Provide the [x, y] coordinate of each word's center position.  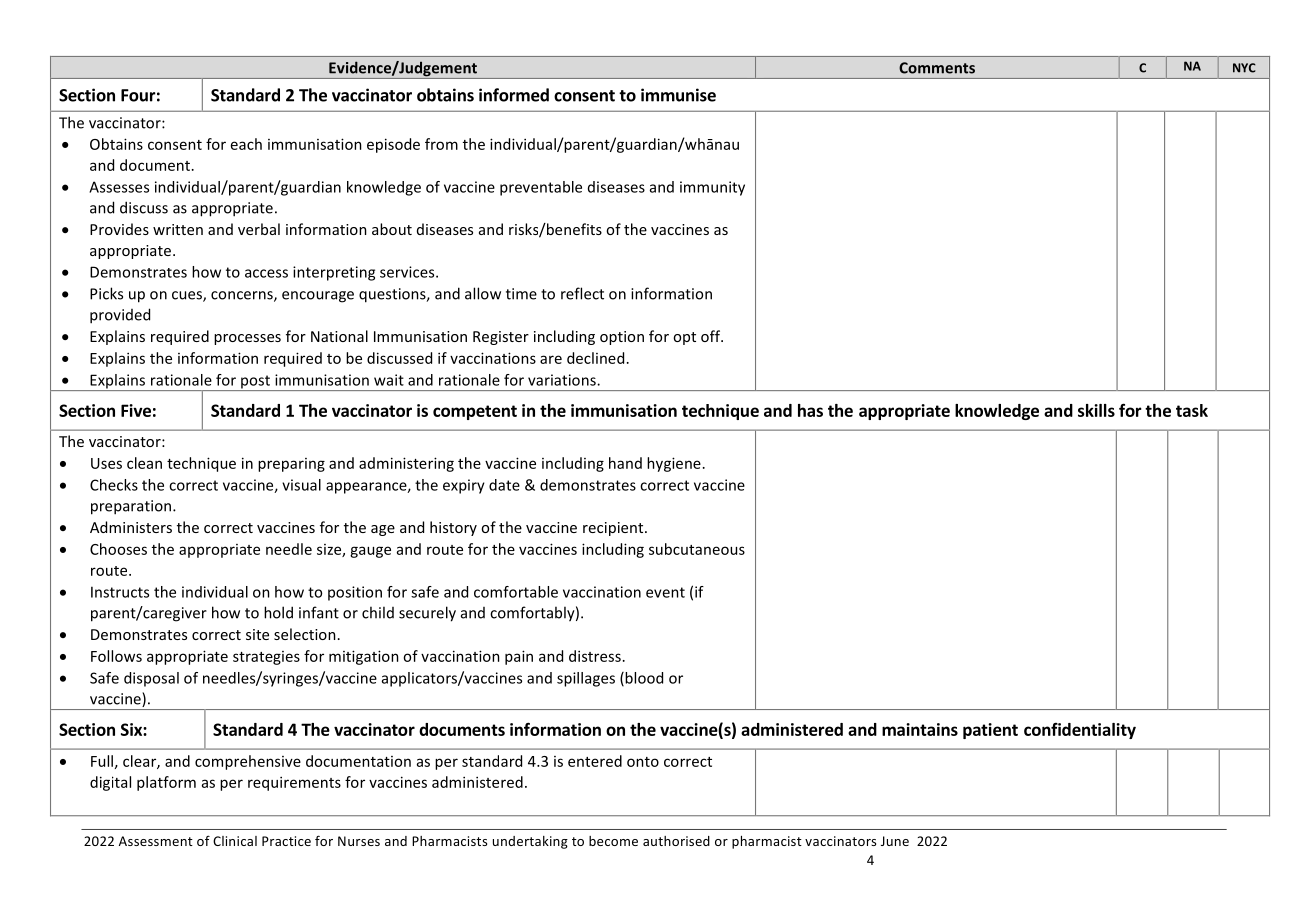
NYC [1244, 68]
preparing [291, 465]
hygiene [674, 464]
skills [1096, 410]
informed [514, 95]
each [246, 144]
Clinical [235, 841]
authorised [676, 841]
